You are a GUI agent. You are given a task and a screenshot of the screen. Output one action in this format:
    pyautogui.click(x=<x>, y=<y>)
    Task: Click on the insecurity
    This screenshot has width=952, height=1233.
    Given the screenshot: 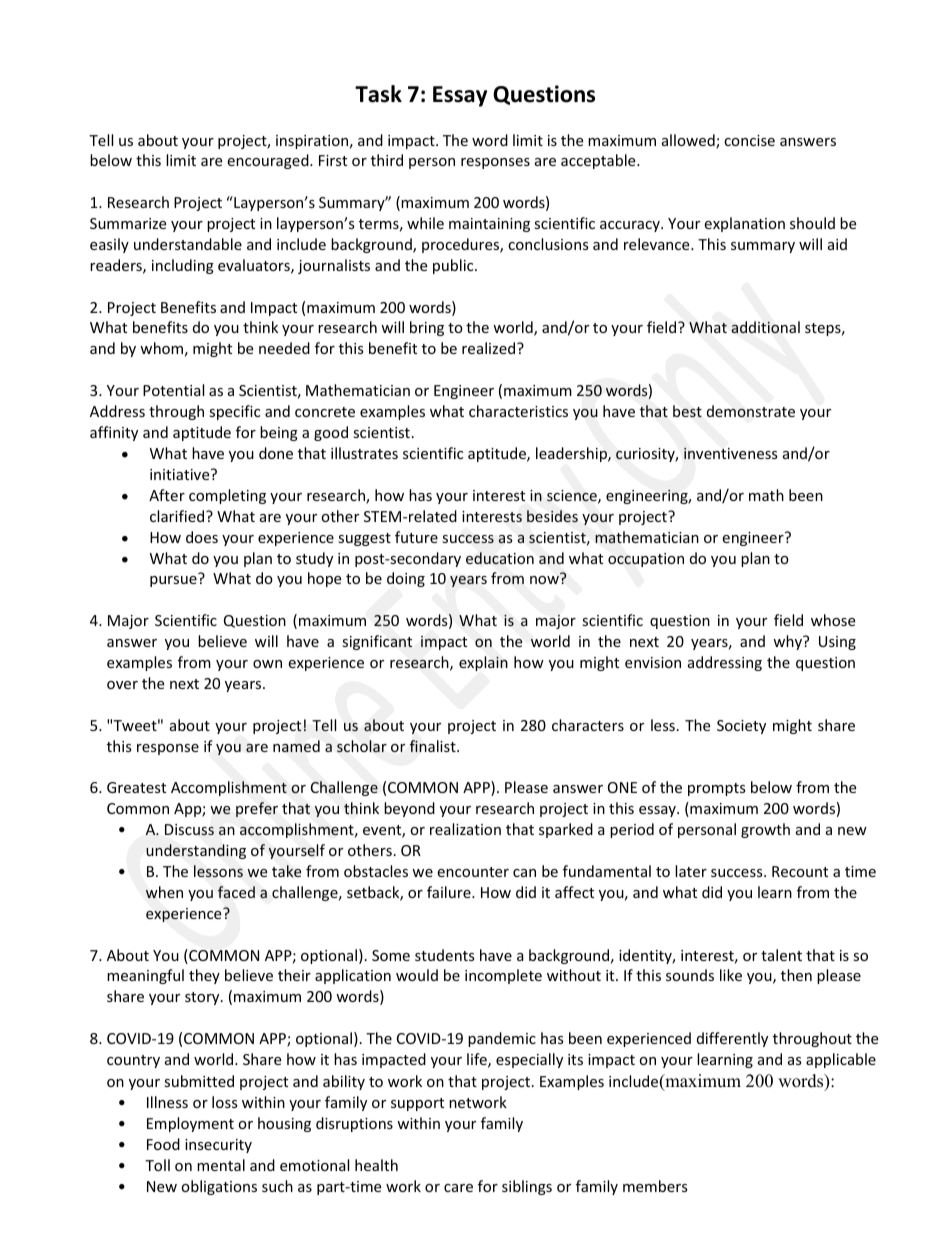 What is the action you would take?
    pyautogui.click(x=218, y=1146)
